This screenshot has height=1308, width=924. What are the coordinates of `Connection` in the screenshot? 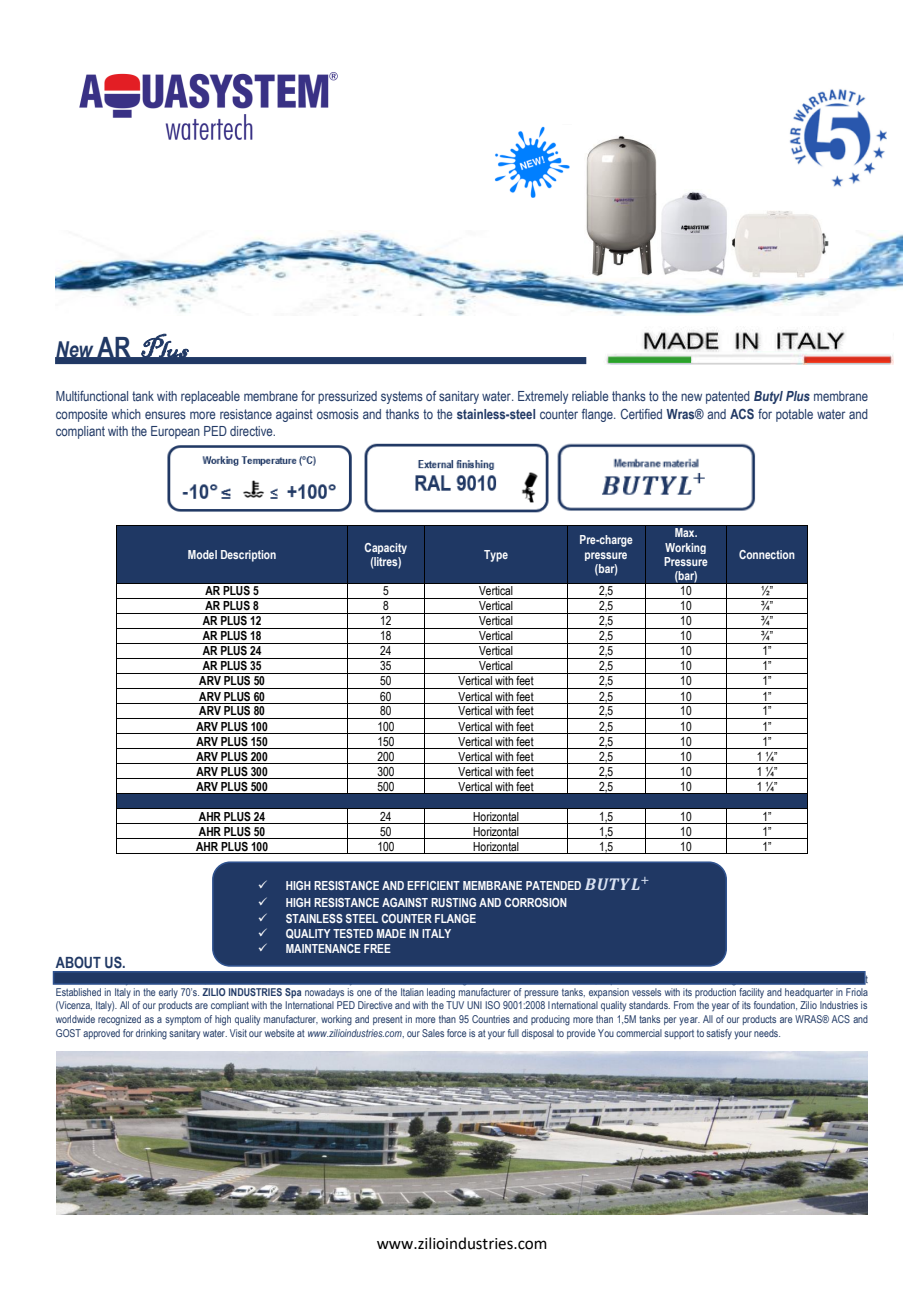 It's located at (767, 554).
